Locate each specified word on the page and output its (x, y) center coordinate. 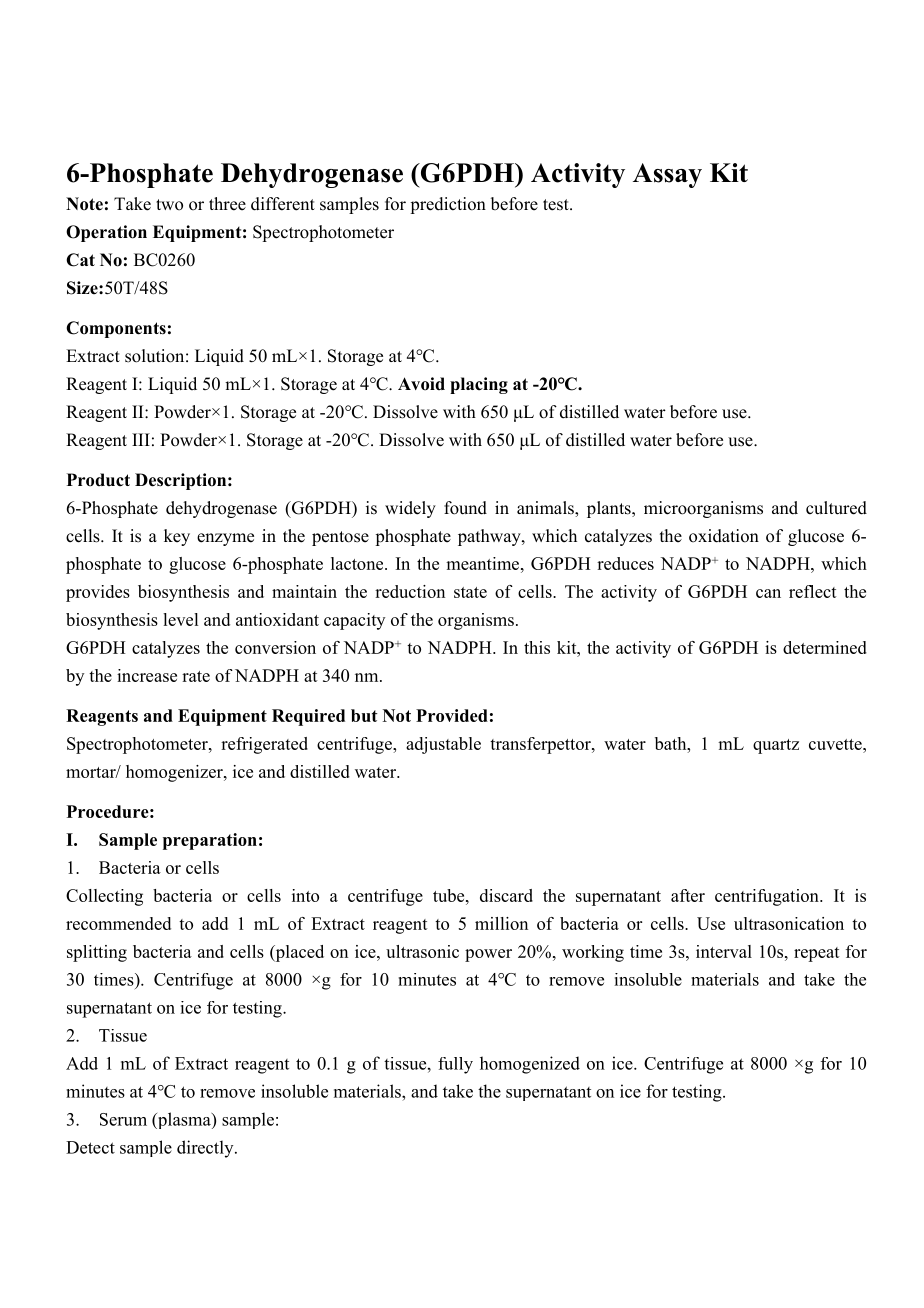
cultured (836, 508)
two (169, 205)
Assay (667, 175)
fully (455, 1065)
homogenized (530, 1065)
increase (147, 675)
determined (825, 647)
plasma (184, 1120)
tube (450, 895)
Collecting (104, 897)
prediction (448, 205)
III (141, 439)
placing (479, 385)
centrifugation (768, 897)
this (537, 647)
